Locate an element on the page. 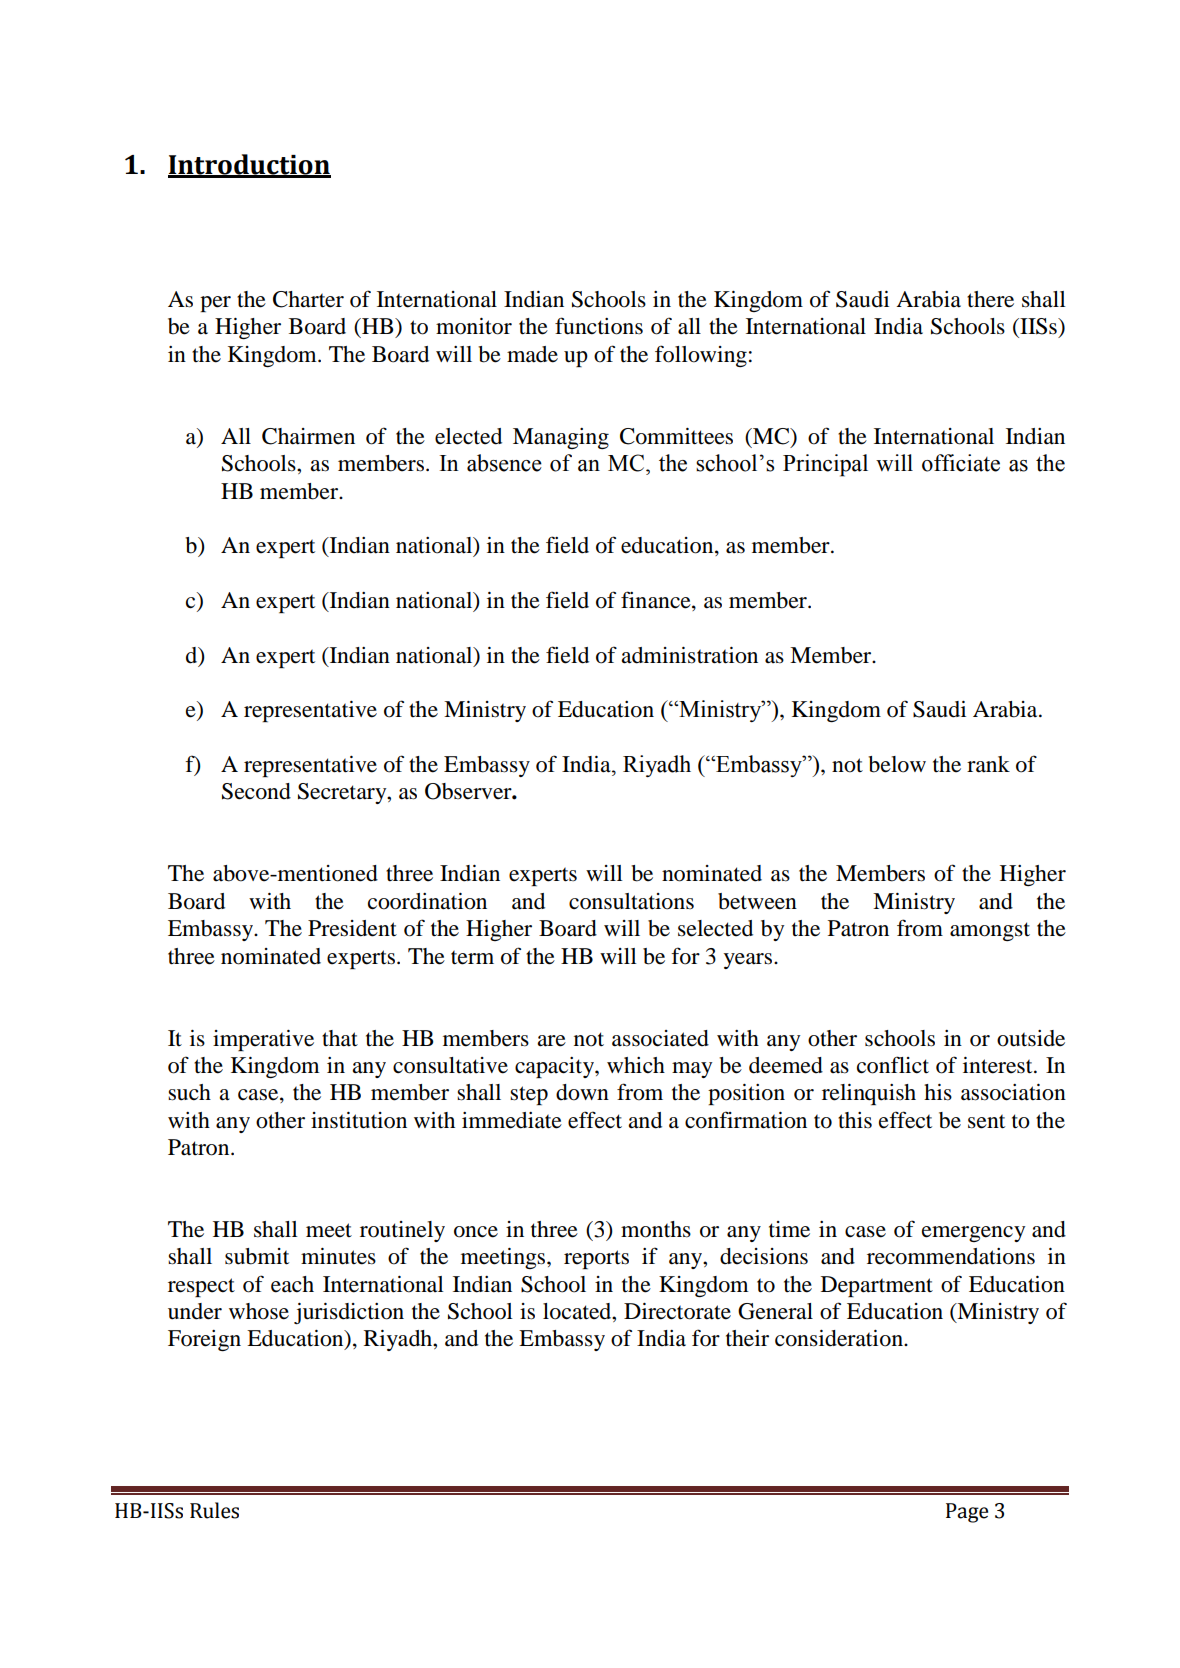  Rules is located at coordinates (214, 1510).
